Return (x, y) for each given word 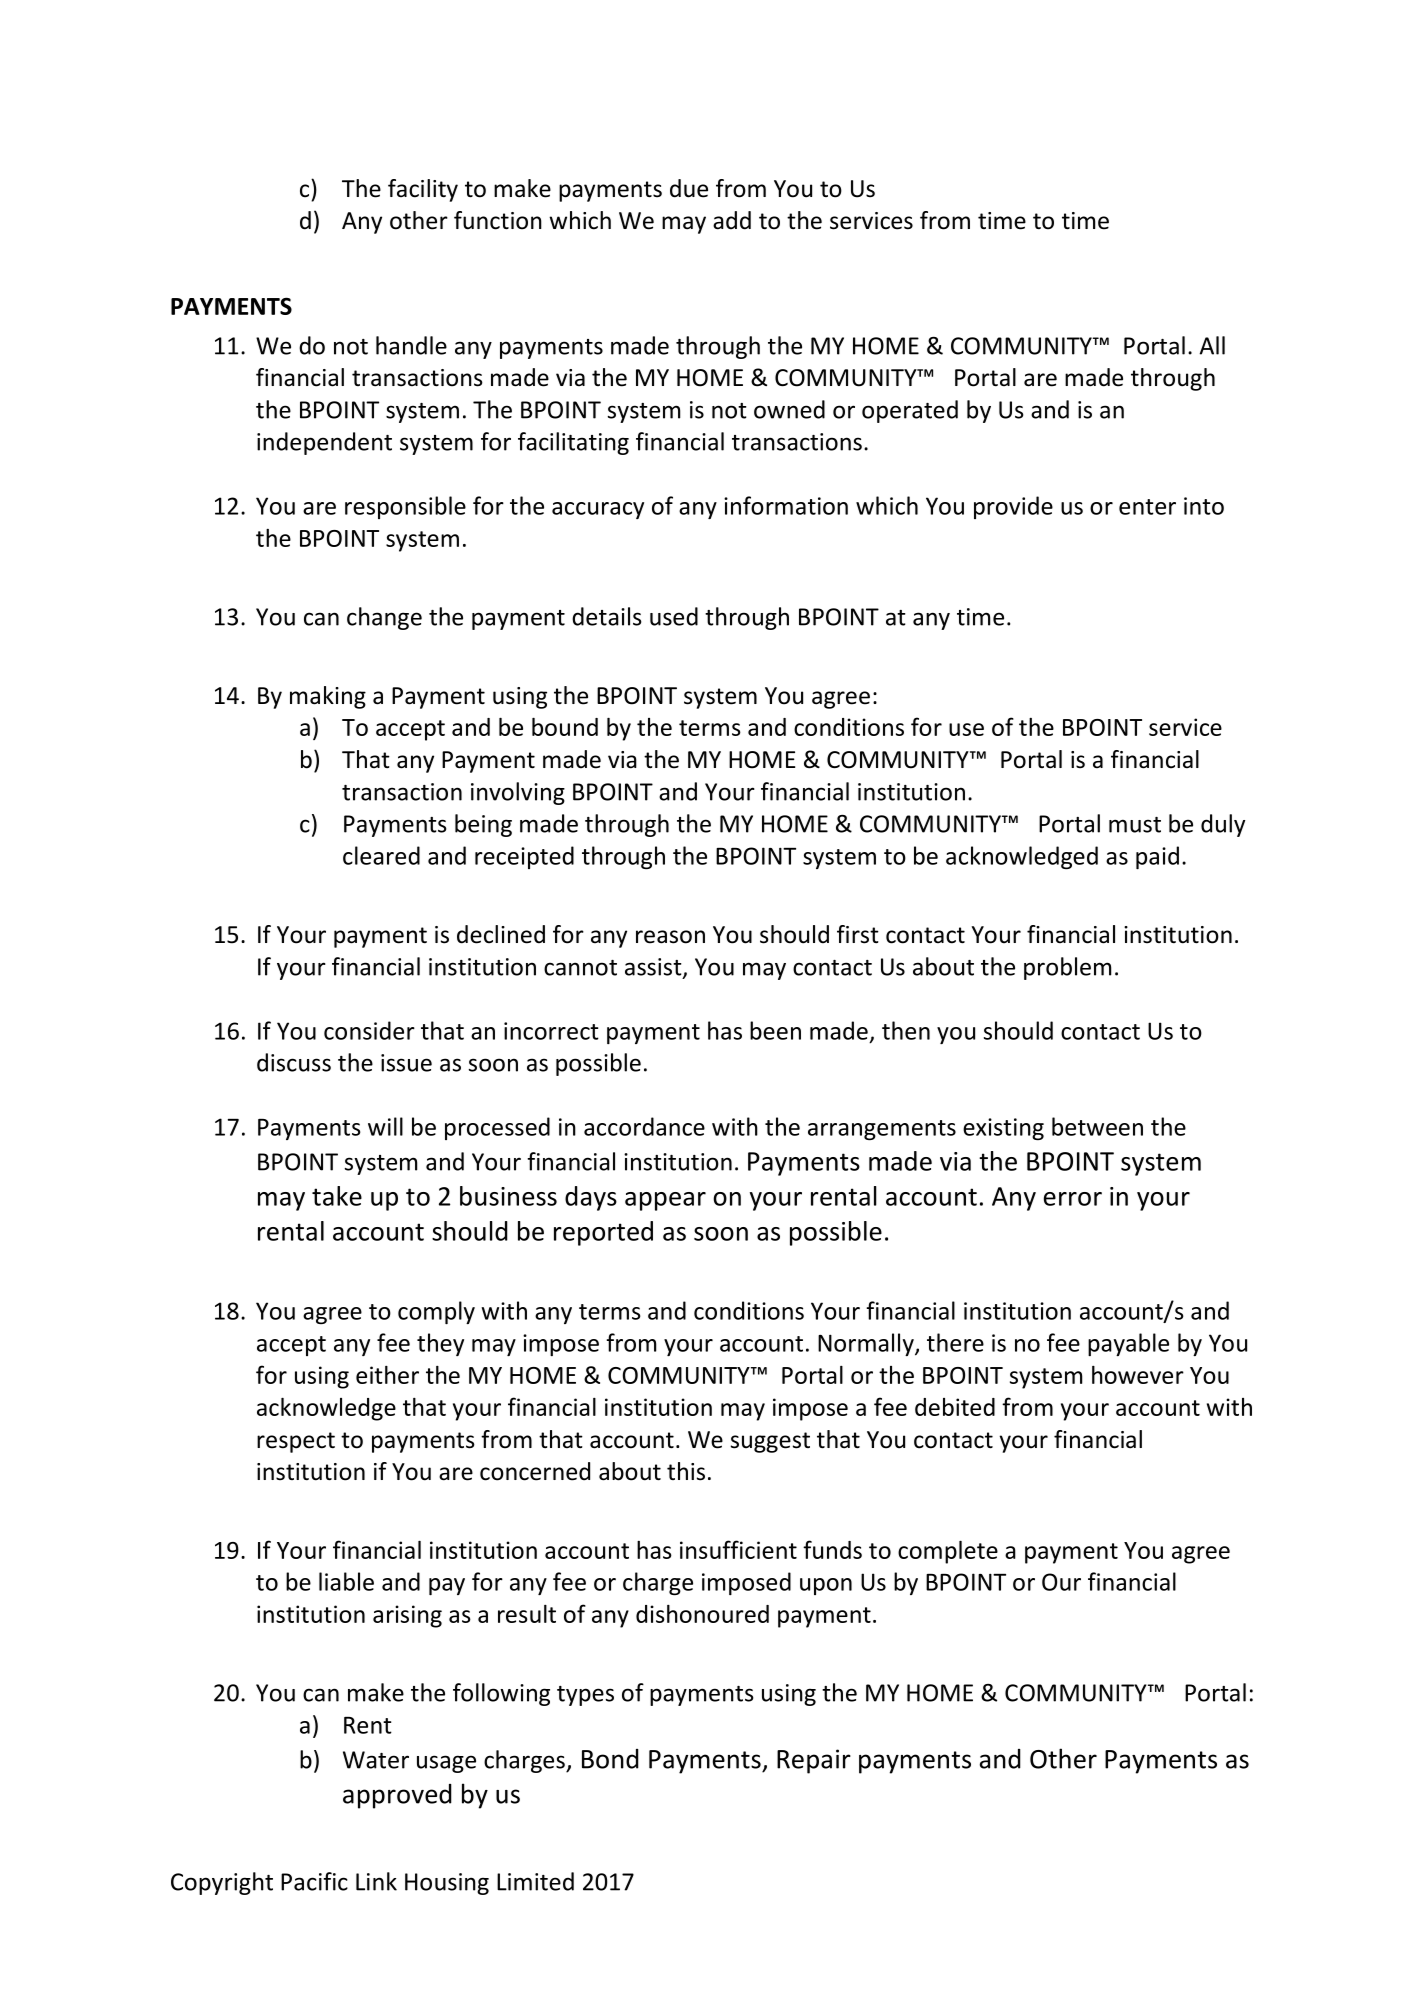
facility (423, 190)
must (1135, 825)
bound (565, 727)
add (732, 220)
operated (910, 411)
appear (665, 1201)
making (328, 697)
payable (1128, 1344)
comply (436, 1312)
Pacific (314, 1881)
